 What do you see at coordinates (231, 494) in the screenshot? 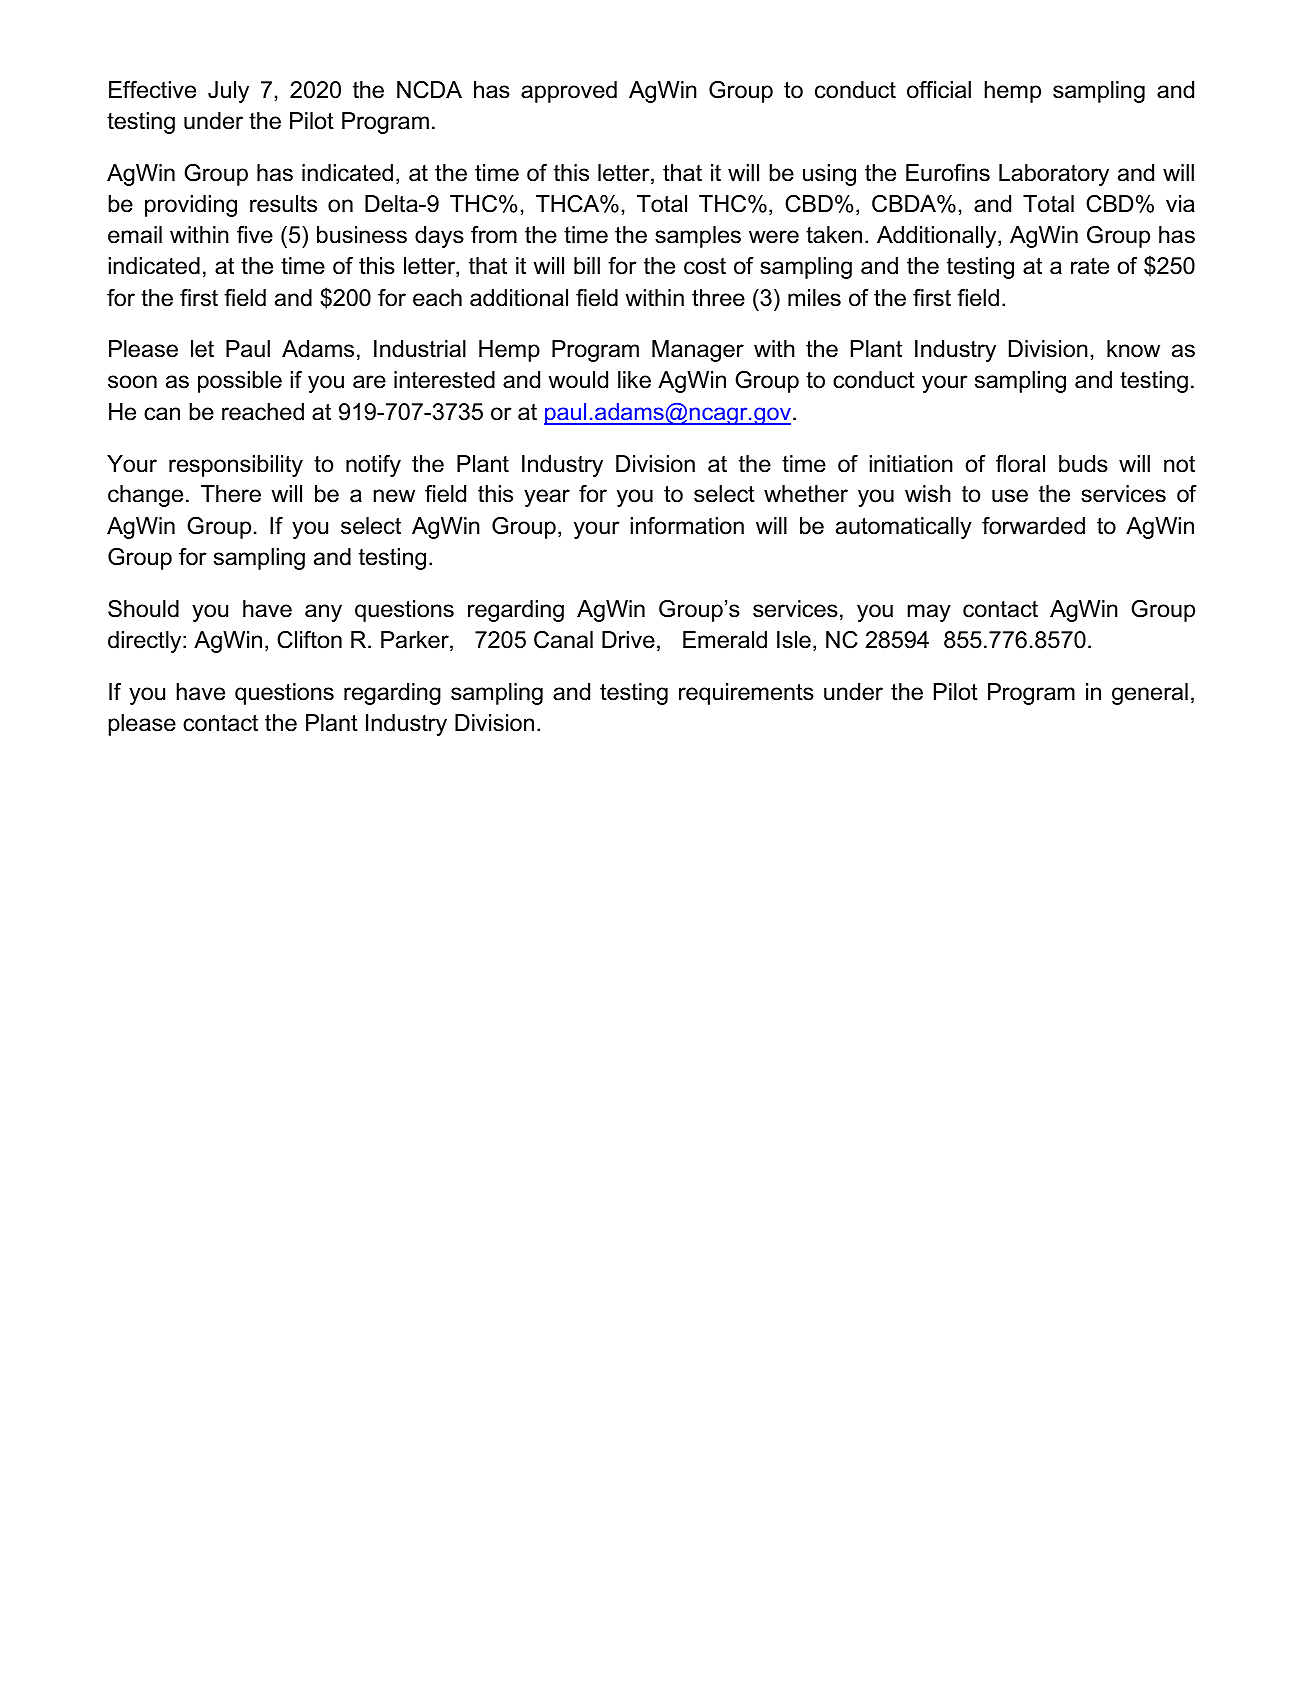
I see `There` at bounding box center [231, 494].
